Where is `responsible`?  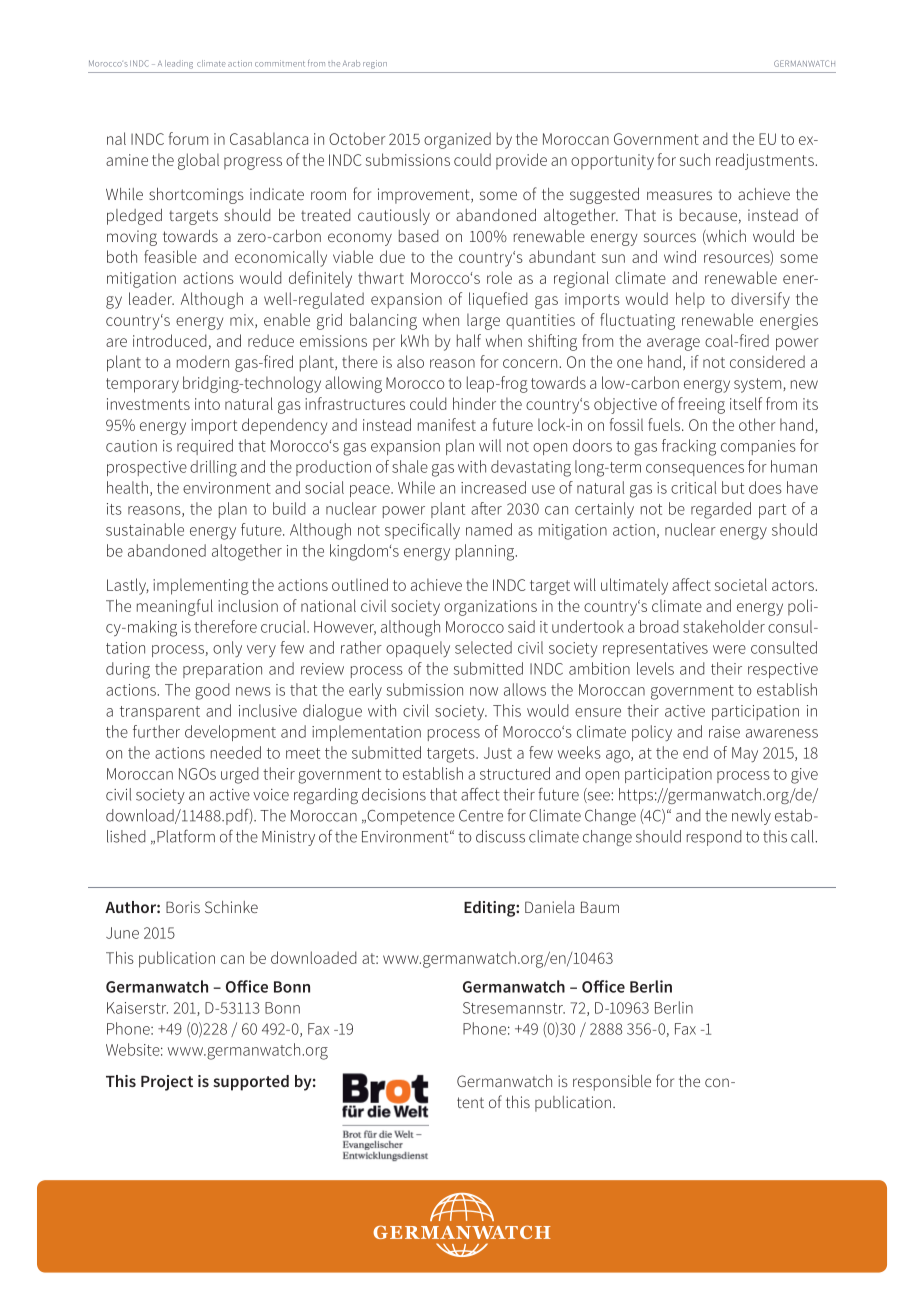 responsible is located at coordinates (612, 1083).
